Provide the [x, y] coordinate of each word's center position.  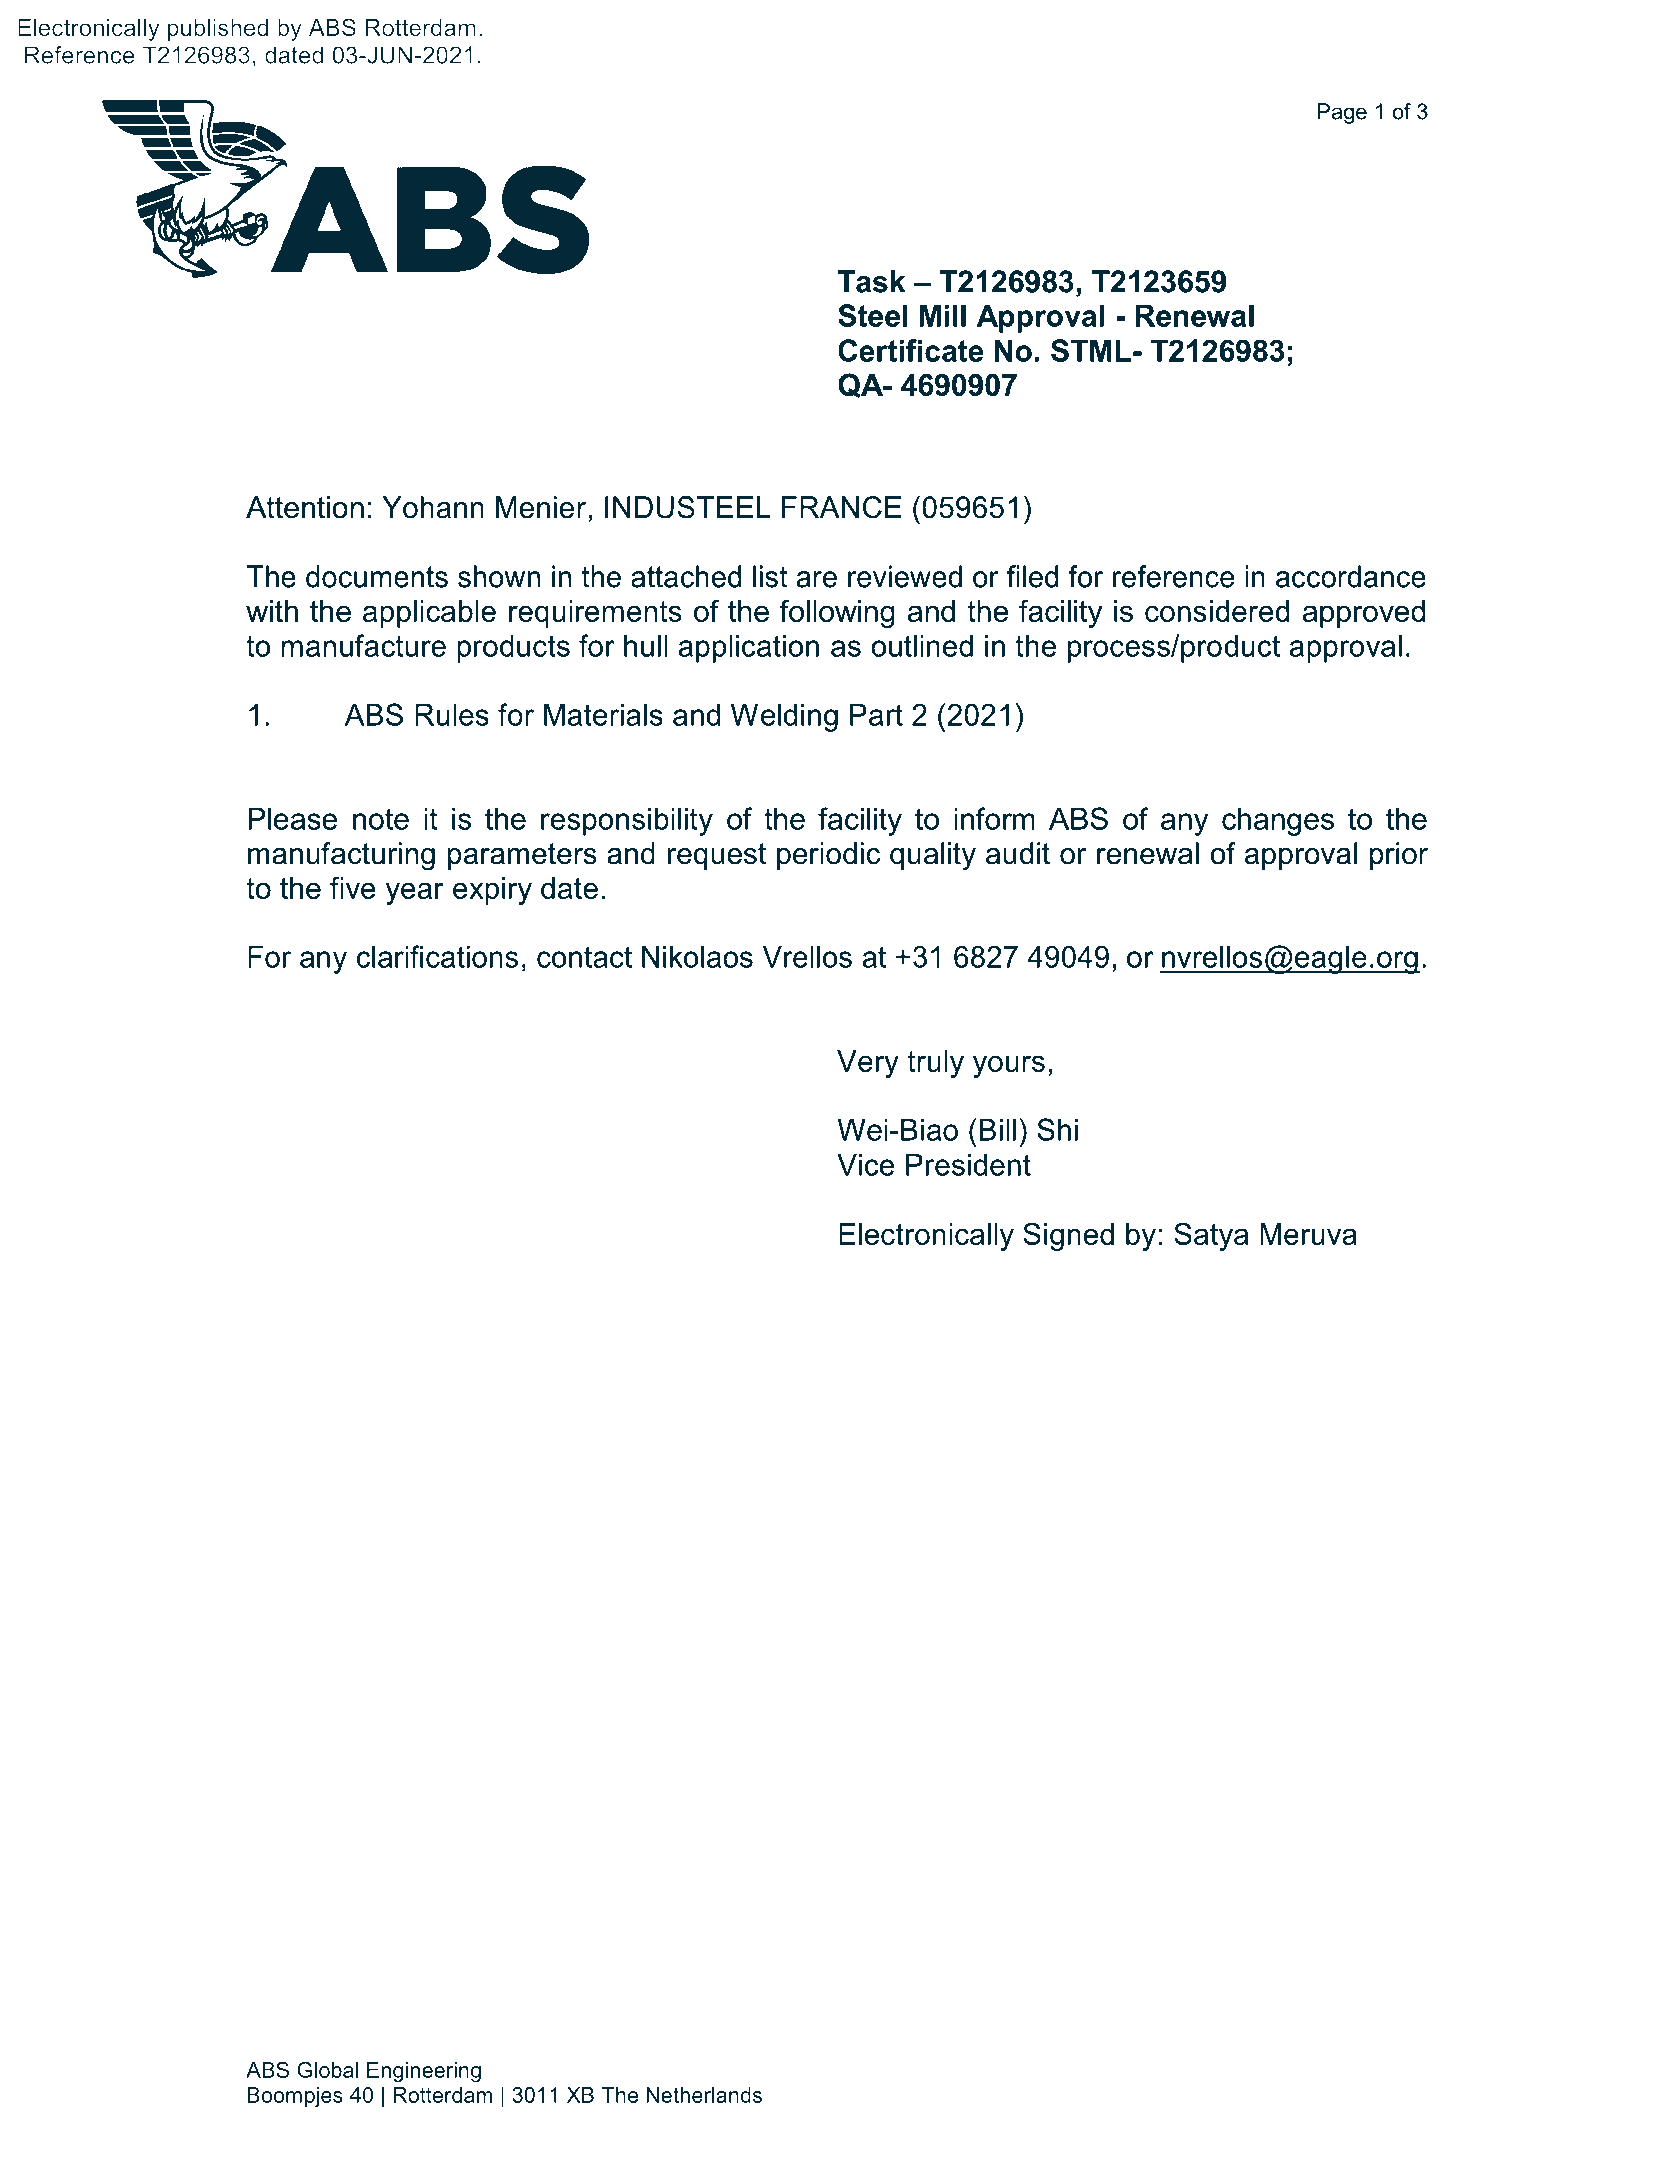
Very [868, 1064]
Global [327, 2069]
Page [1342, 113]
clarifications [437, 956]
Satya [1211, 1236]
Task [871, 281]
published [218, 30]
